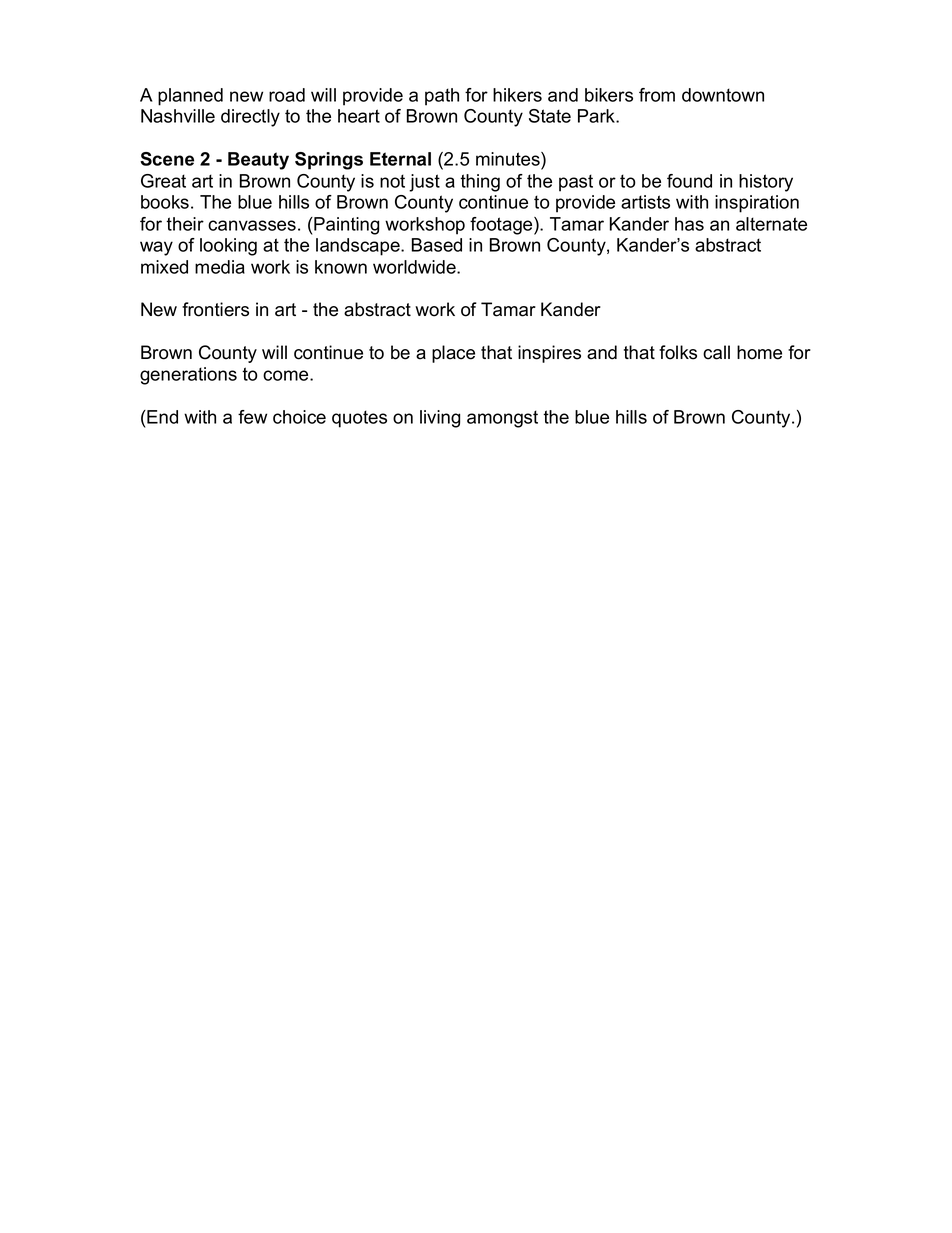 The image size is (952, 1233). I want to click on downtown, so click(723, 95).
